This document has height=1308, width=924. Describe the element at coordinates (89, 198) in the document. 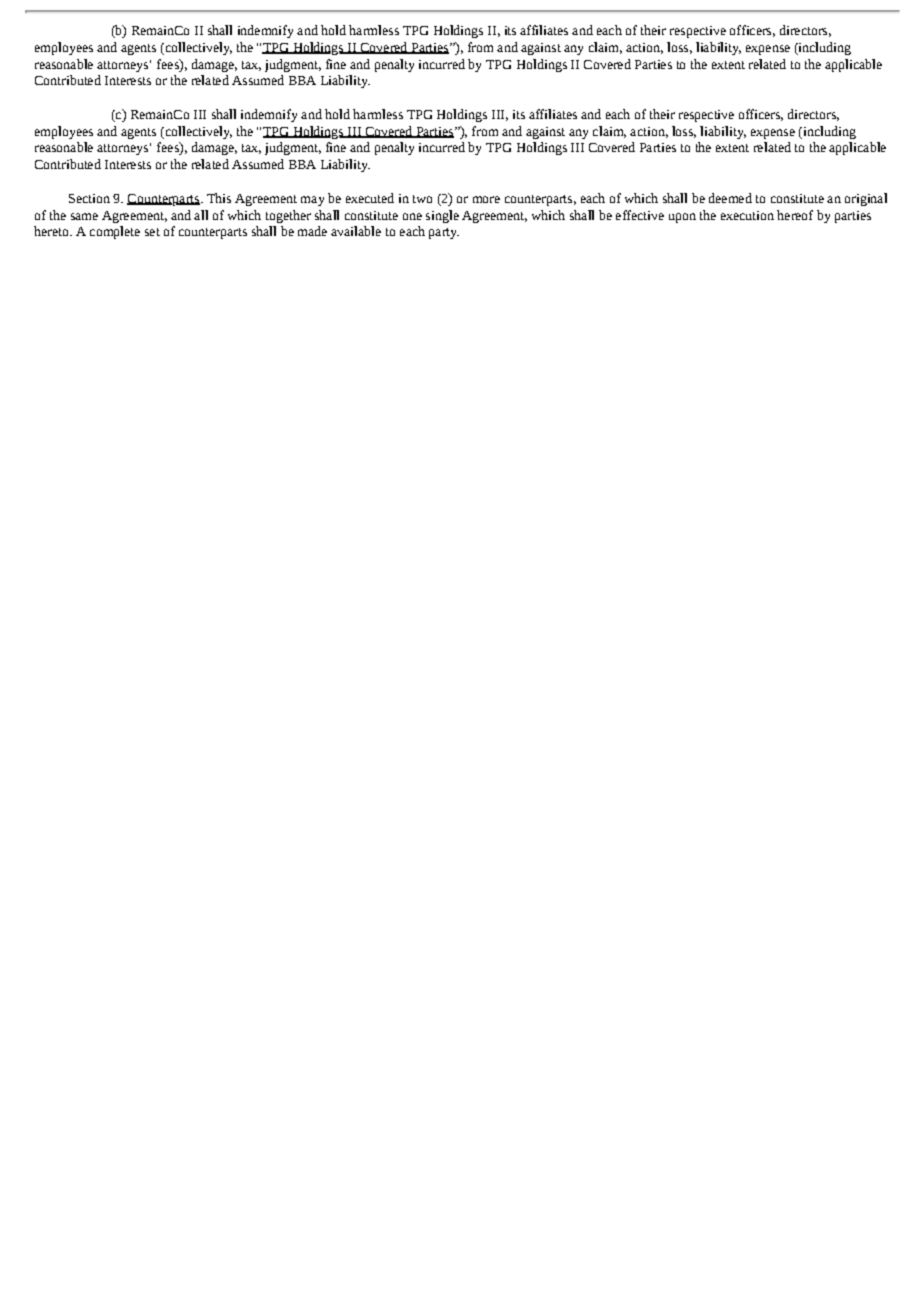

I see `Section` at that location.
